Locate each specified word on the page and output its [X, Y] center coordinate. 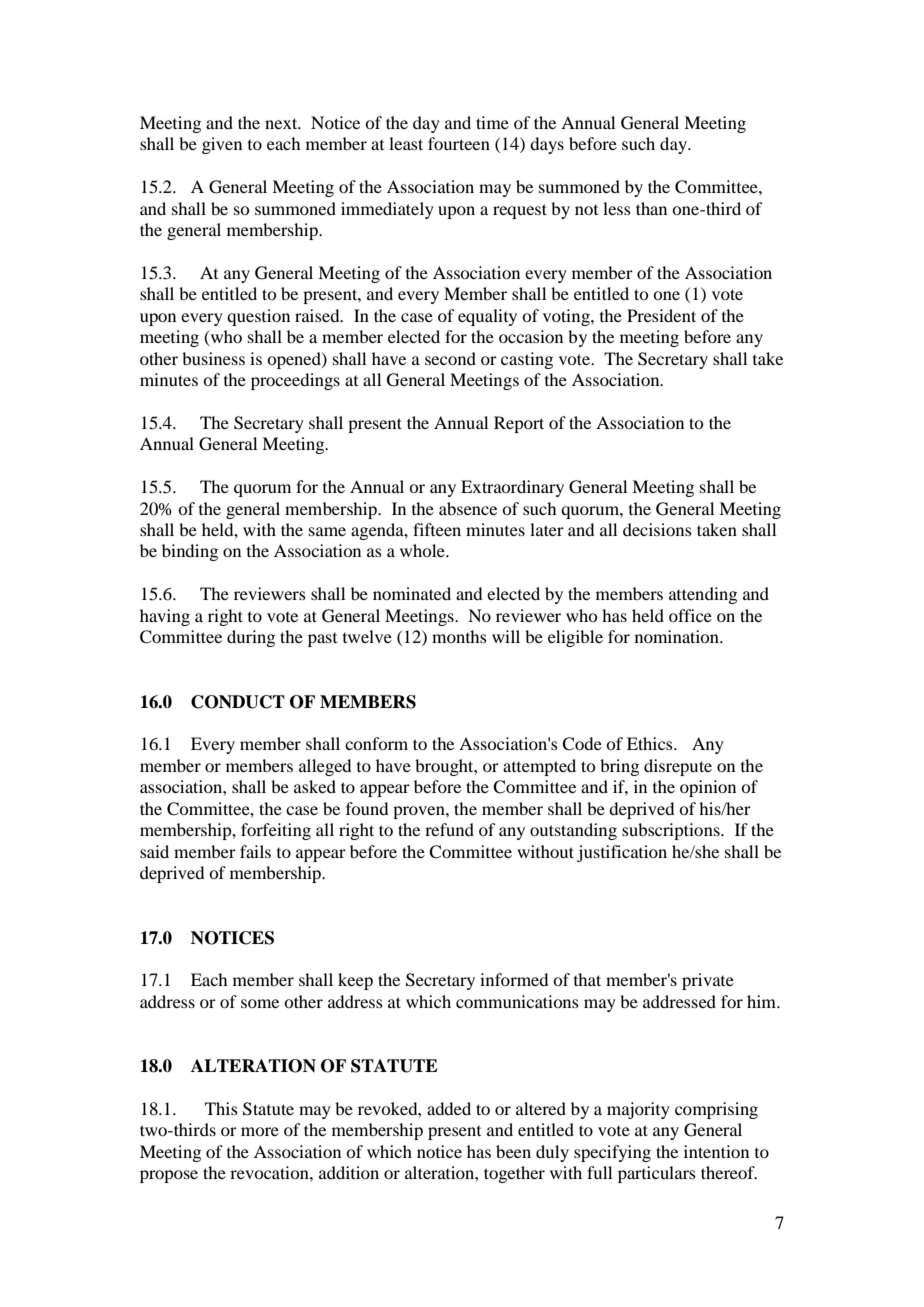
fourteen [459, 143]
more [260, 1131]
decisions [657, 529]
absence [468, 508]
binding [190, 552]
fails [255, 851]
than [651, 208]
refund [449, 829]
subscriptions [672, 831]
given [222, 145]
